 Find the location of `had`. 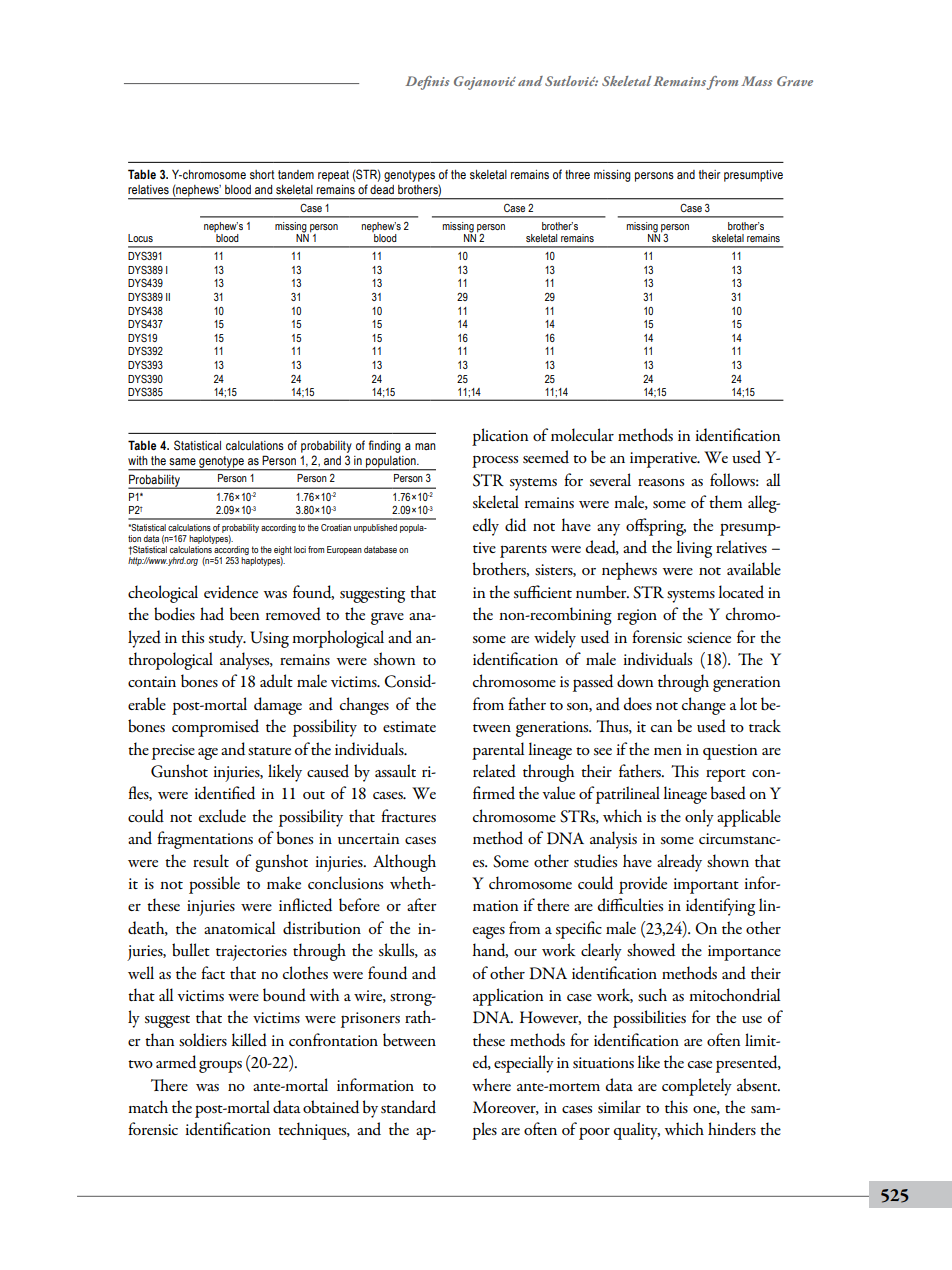

had is located at coordinates (212, 614).
